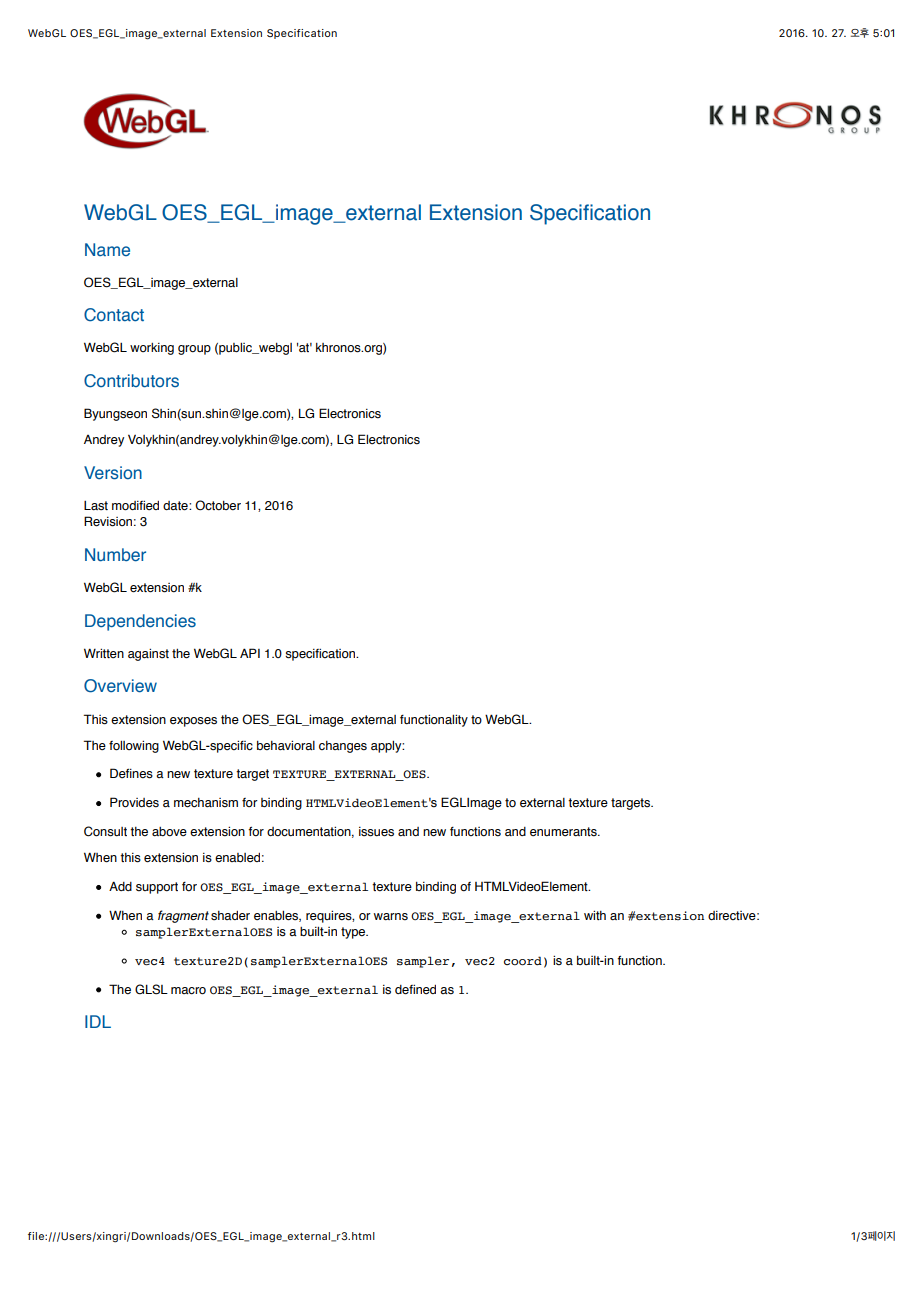 The width and height of the image is (924, 1308). I want to click on above, so click(169, 832).
